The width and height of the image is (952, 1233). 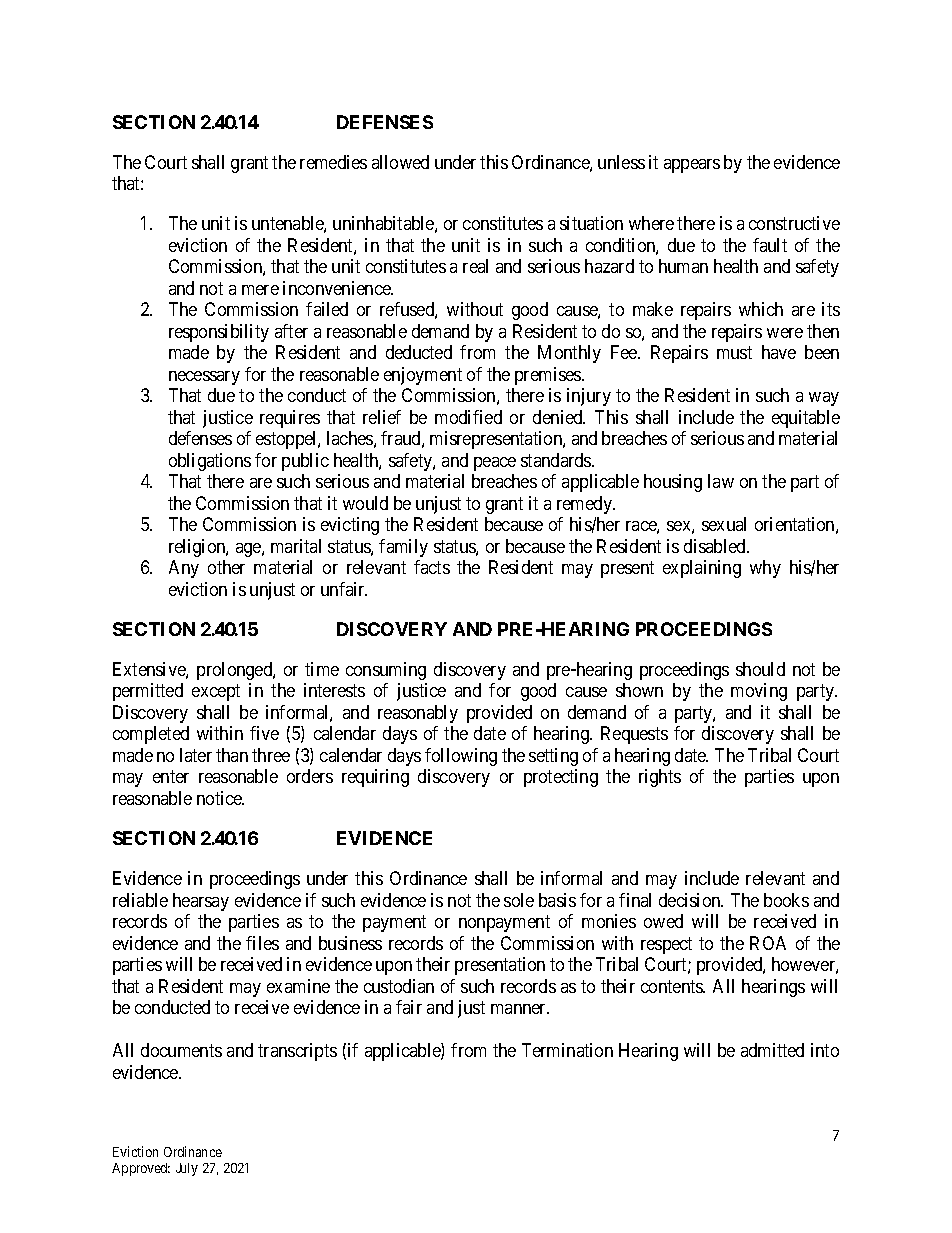 What do you see at coordinates (806, 419) in the image?
I see `equitable` at bounding box center [806, 419].
